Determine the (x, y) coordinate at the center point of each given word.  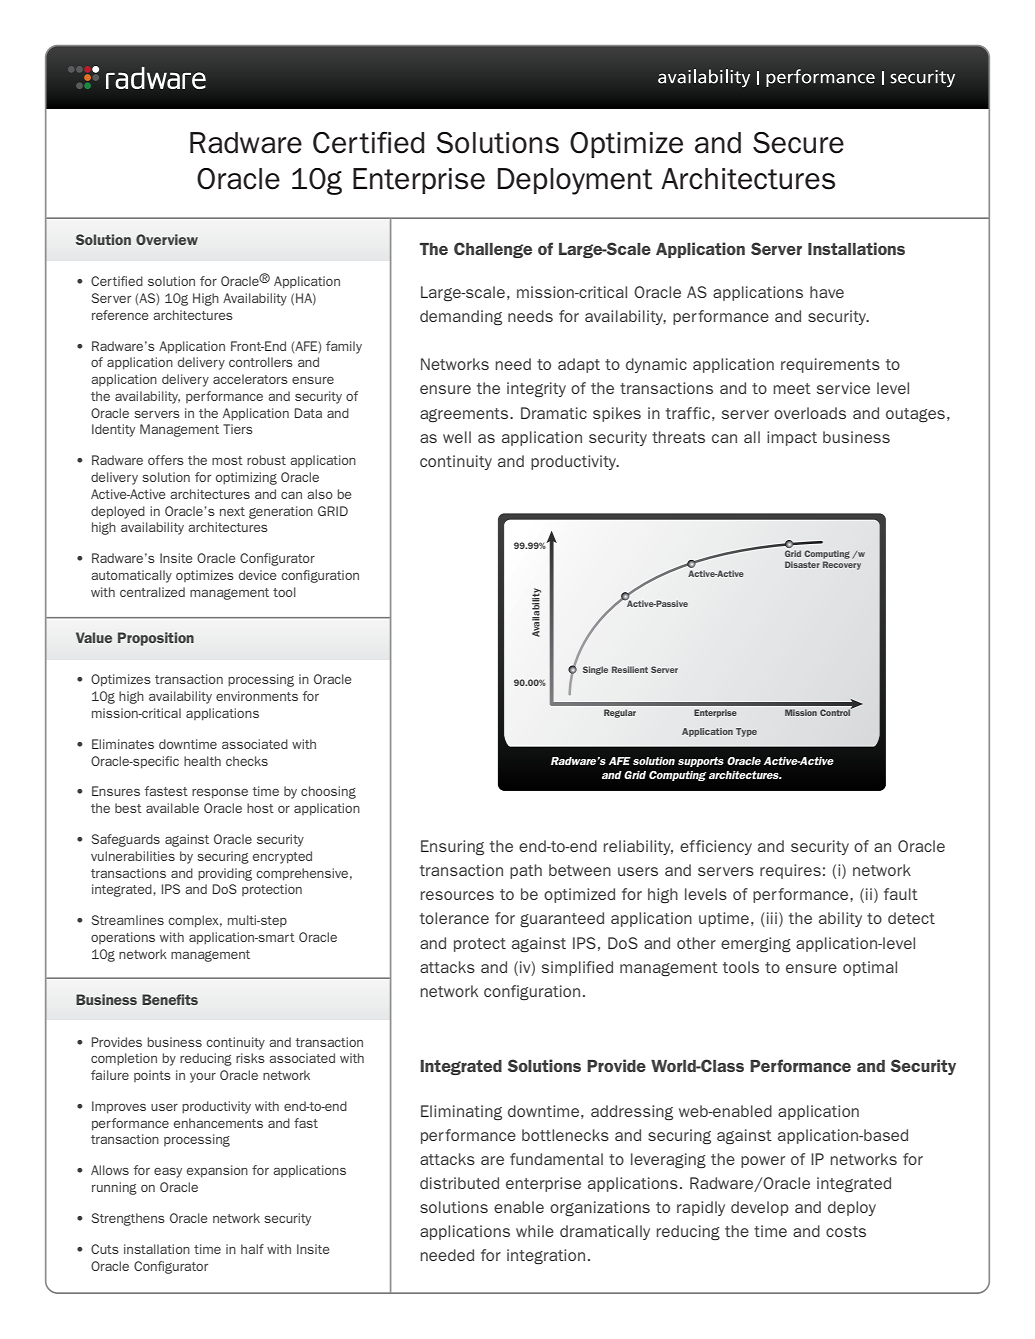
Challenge (493, 250)
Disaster (802, 564)
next (232, 511)
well (457, 437)
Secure (798, 143)
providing (225, 874)
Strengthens (128, 1219)
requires (790, 871)
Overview (167, 239)
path (526, 871)
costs (846, 1231)
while (535, 1231)
